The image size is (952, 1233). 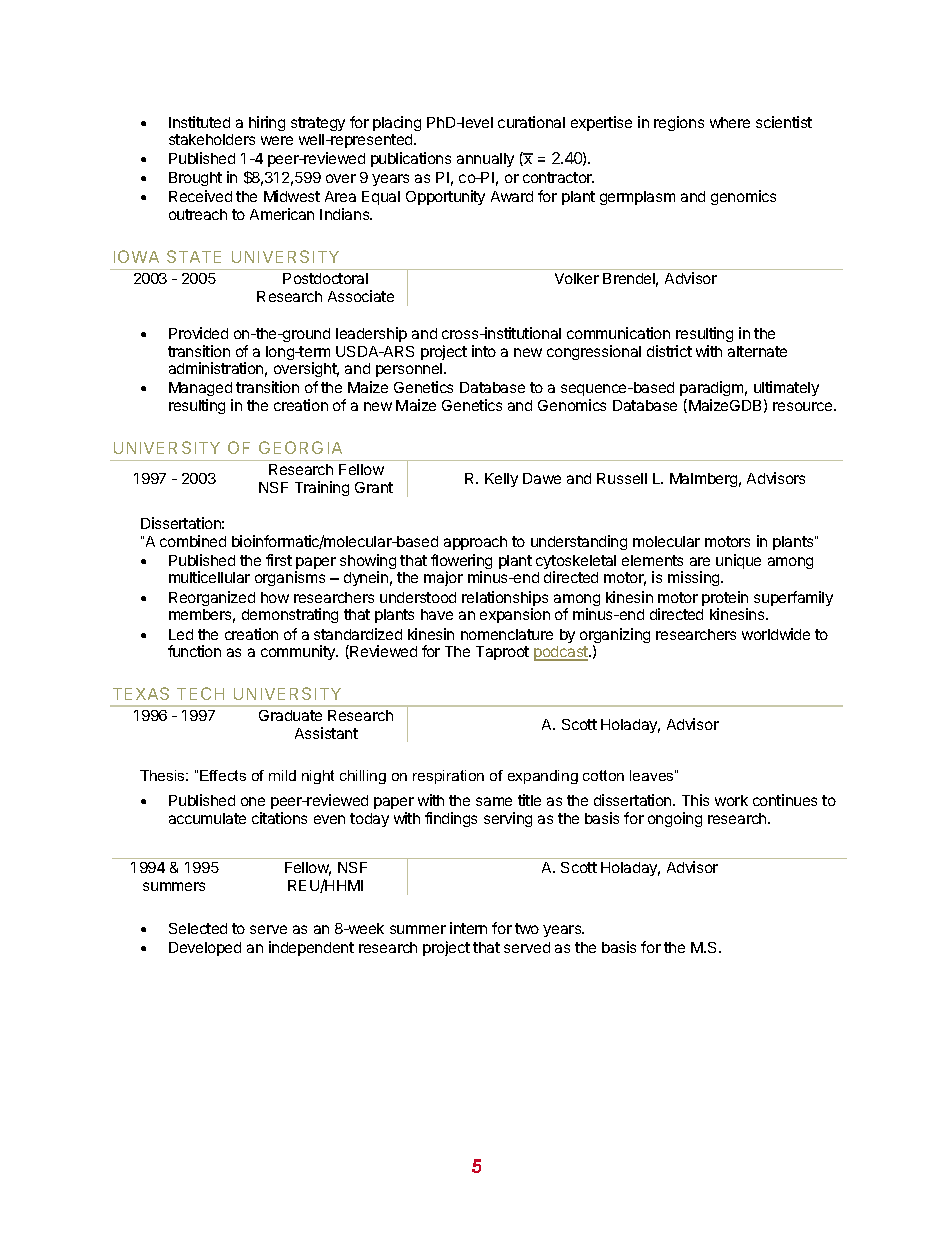 I want to click on respiration, so click(x=448, y=777).
